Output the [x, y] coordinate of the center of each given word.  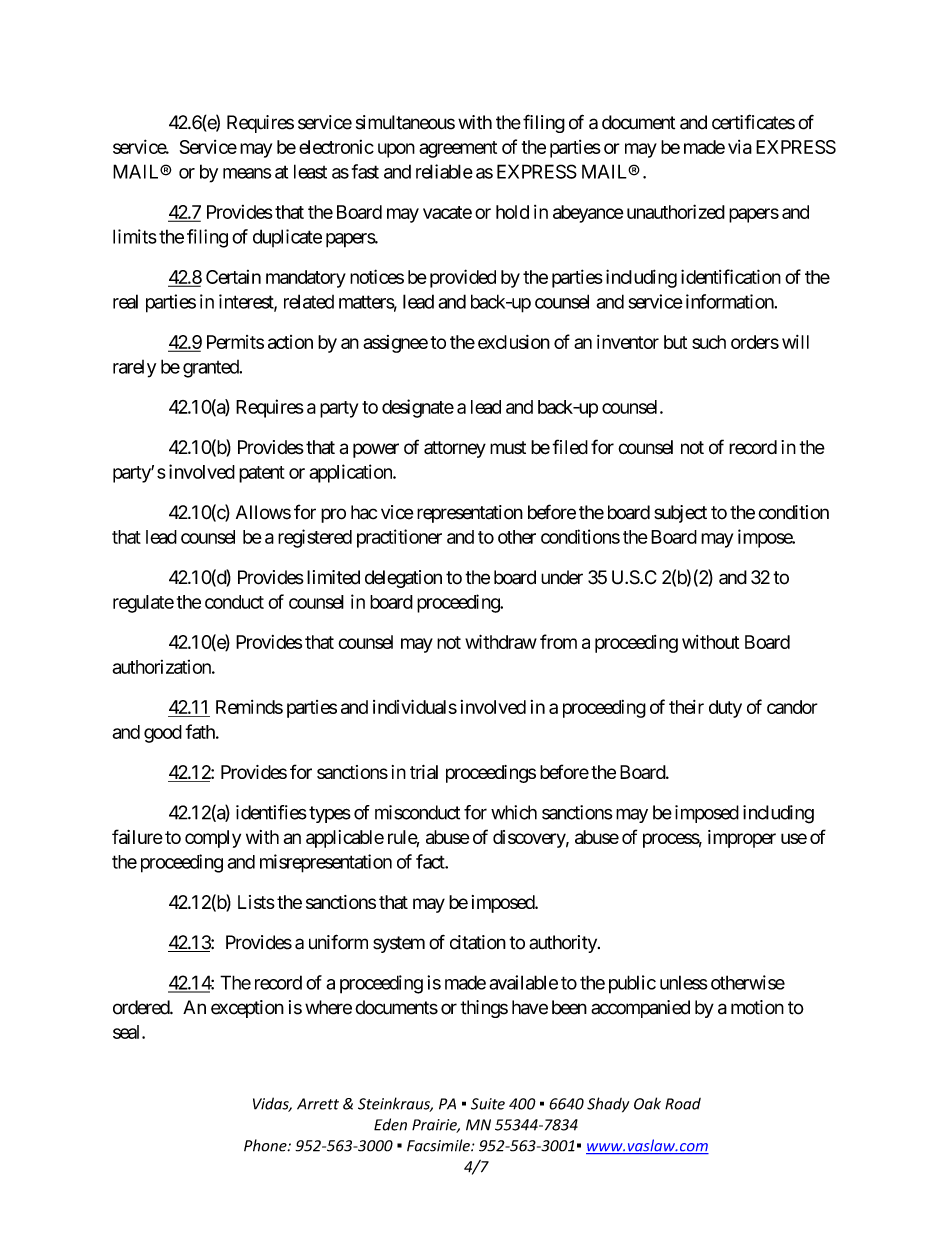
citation [478, 942]
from [558, 641]
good [163, 734]
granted [211, 369]
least [310, 171]
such [709, 342]
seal [128, 1032]
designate [418, 408]
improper [742, 839]
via [740, 147]
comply [213, 839]
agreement [458, 149]
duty [725, 709]
